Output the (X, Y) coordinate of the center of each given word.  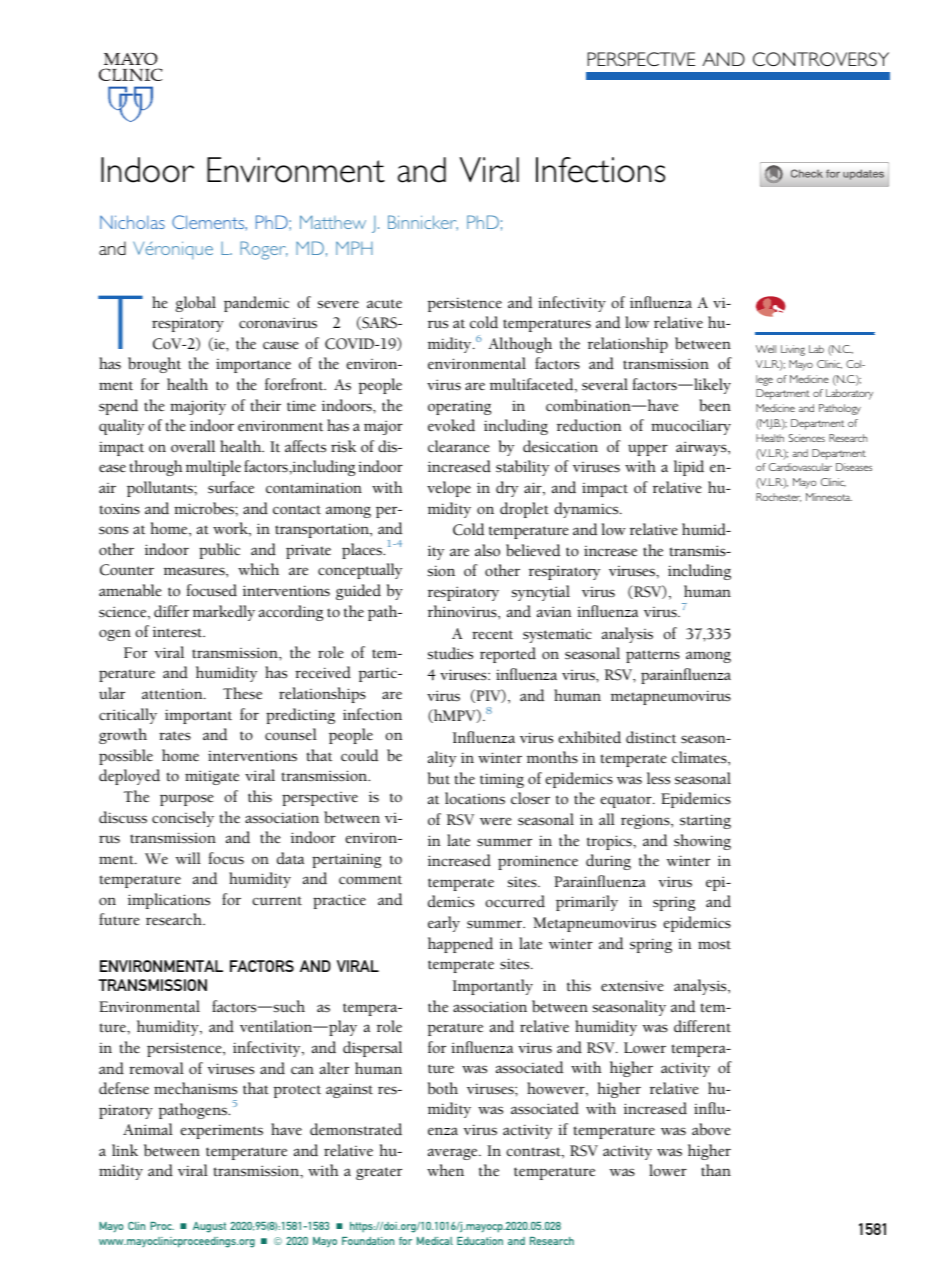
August (209, 1227)
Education (480, 1241)
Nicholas (132, 222)
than (716, 1170)
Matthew (333, 222)
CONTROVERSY (821, 59)
